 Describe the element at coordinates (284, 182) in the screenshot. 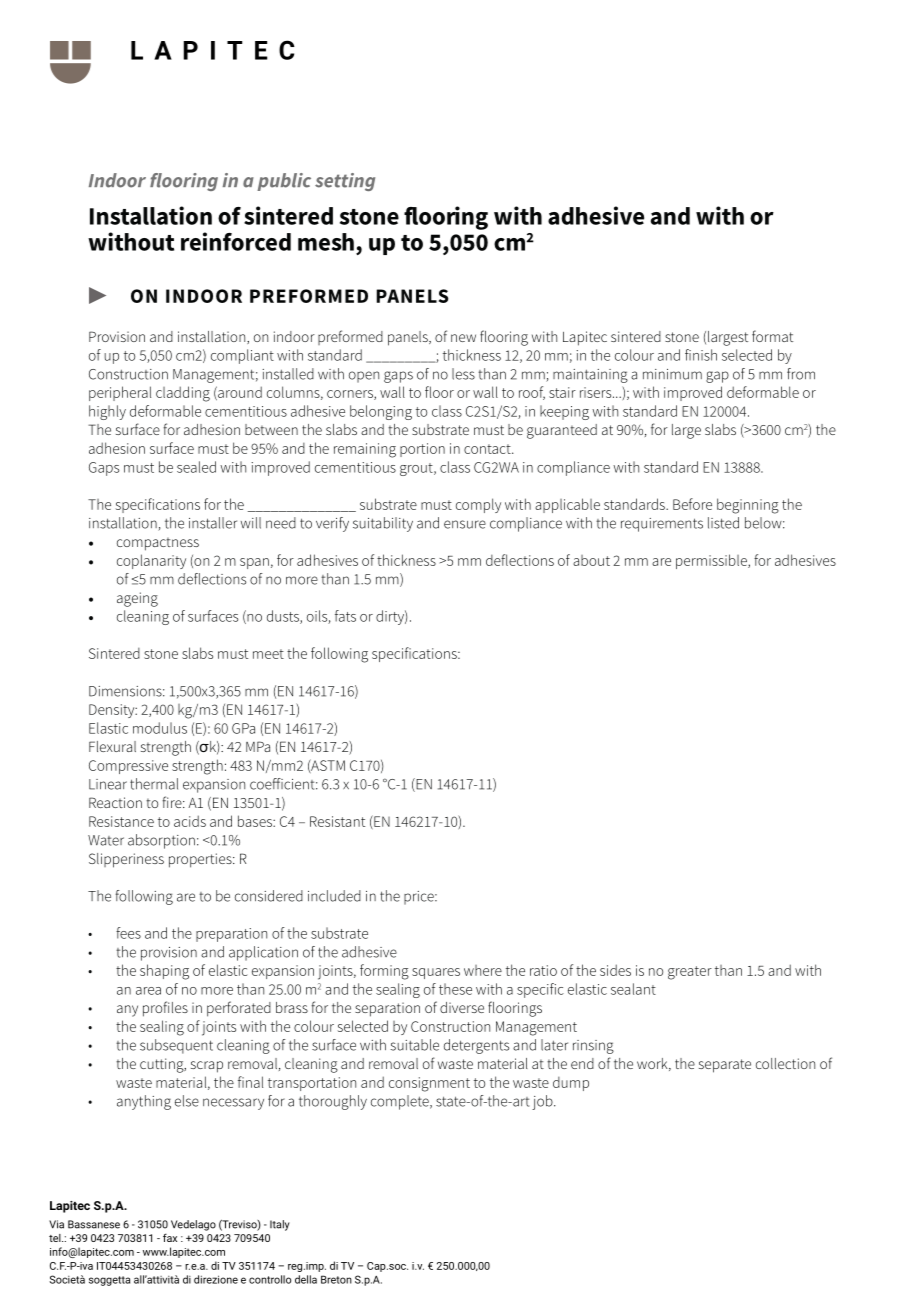

I see `public` at that location.
